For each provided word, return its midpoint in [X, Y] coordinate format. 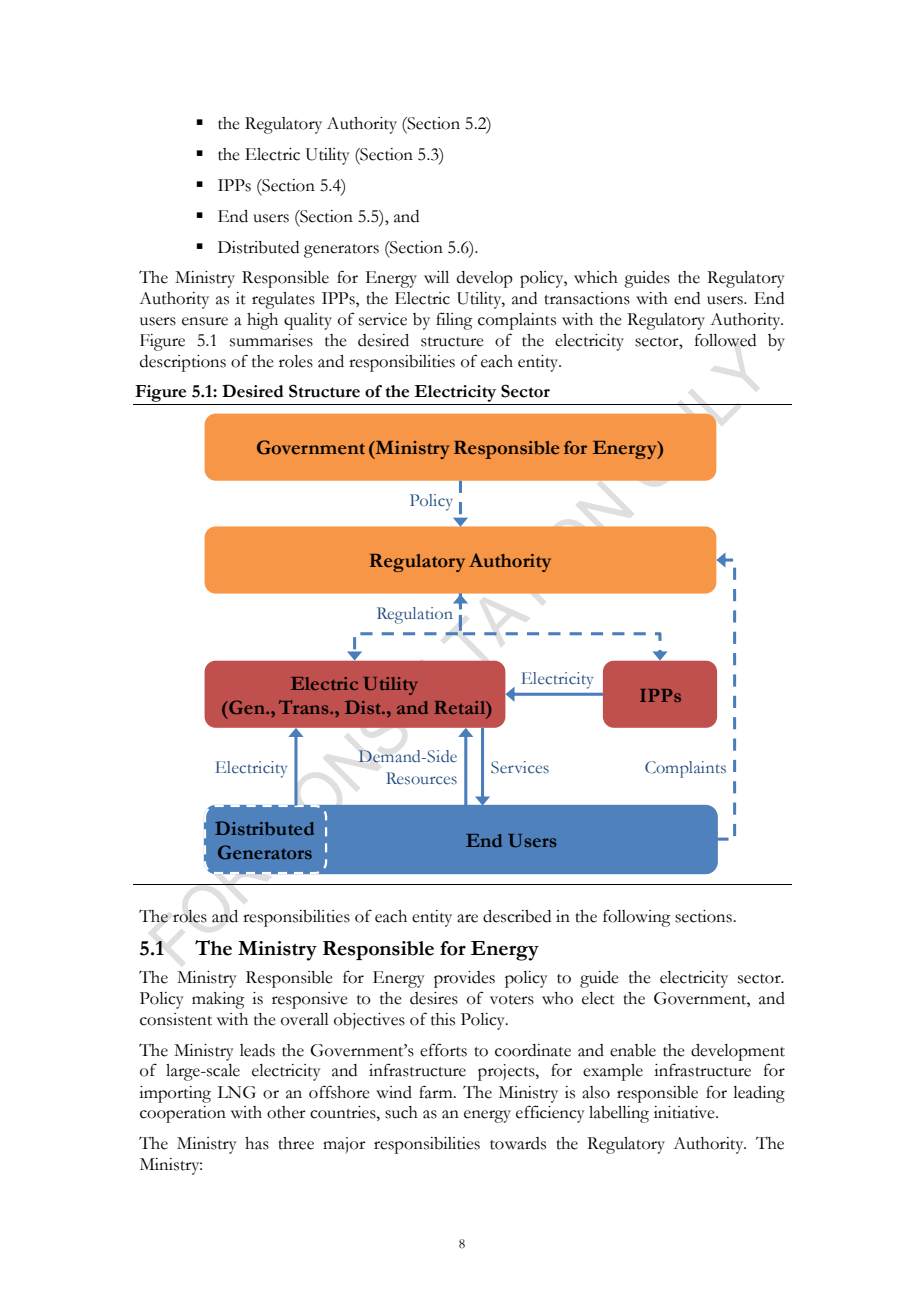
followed [725, 340]
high [262, 321]
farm [437, 1092]
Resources [421, 778]
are [467, 918]
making [218, 1000]
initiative [685, 1112]
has [257, 1143]
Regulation [415, 615]
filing [454, 321]
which [596, 277]
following [637, 918]
